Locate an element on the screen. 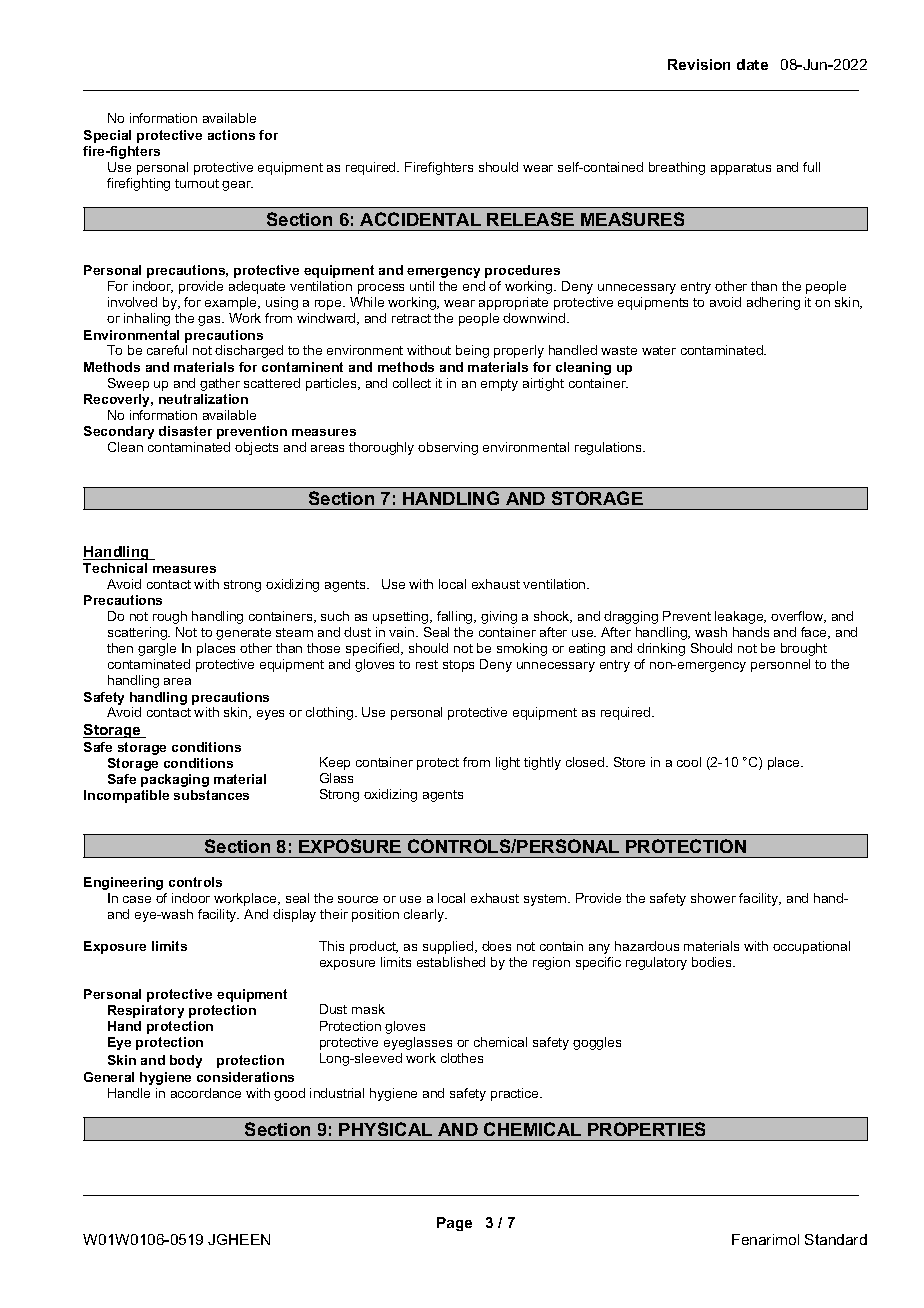 The width and height of the screenshot is (924, 1308). actions is located at coordinates (231, 135).
